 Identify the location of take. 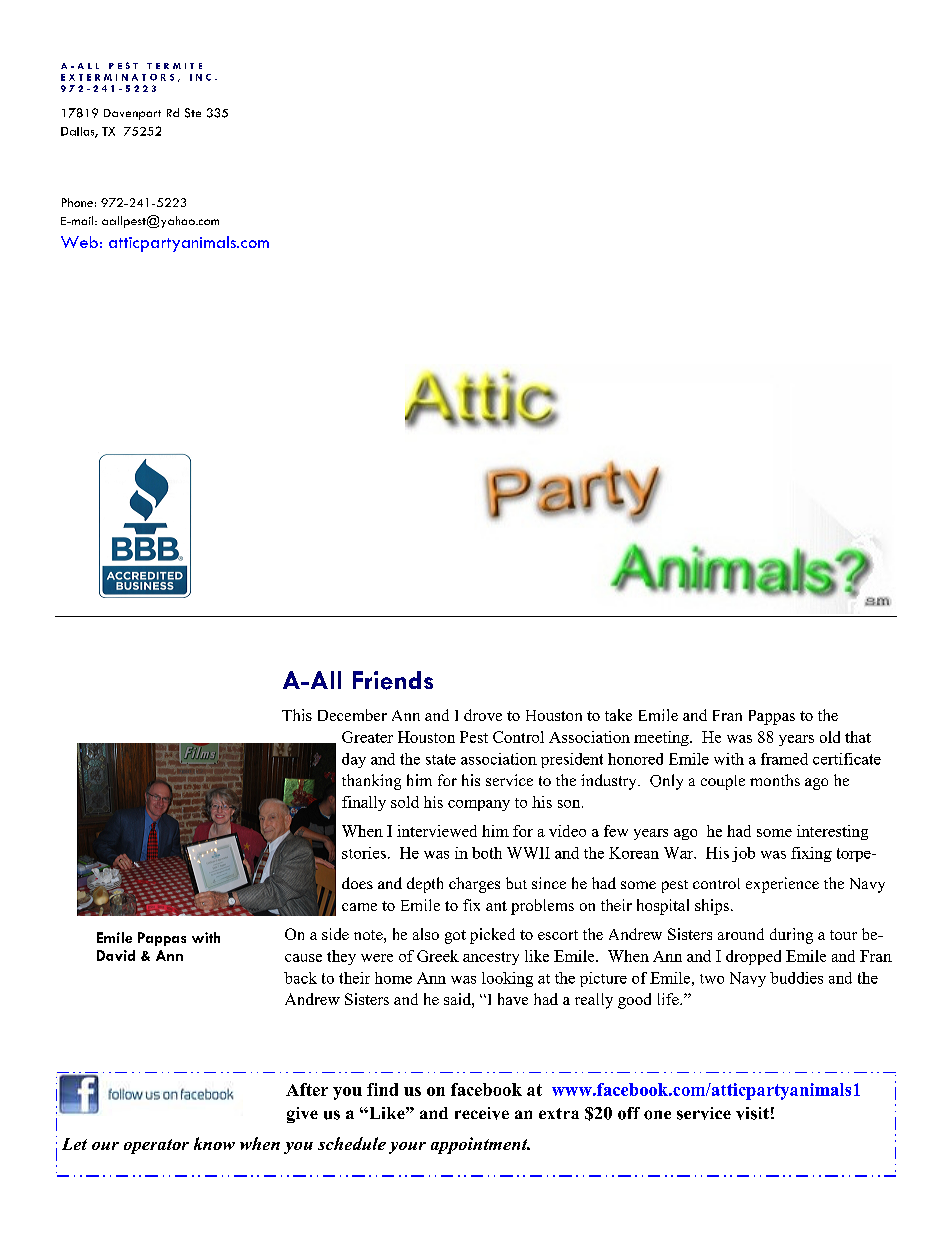
(618, 715).
